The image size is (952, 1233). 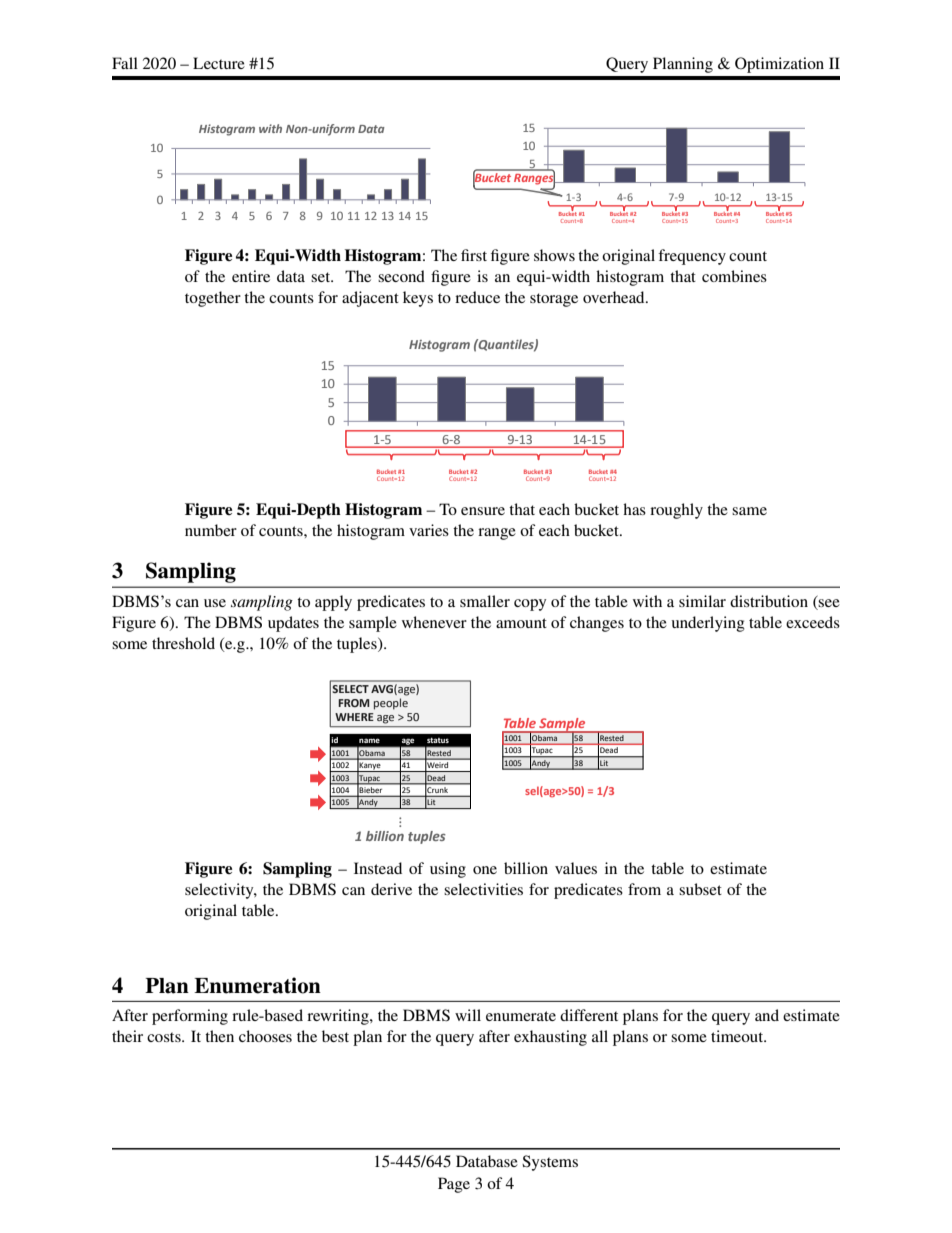 What do you see at coordinates (219, 63) in the image?
I see `Lecture` at bounding box center [219, 63].
